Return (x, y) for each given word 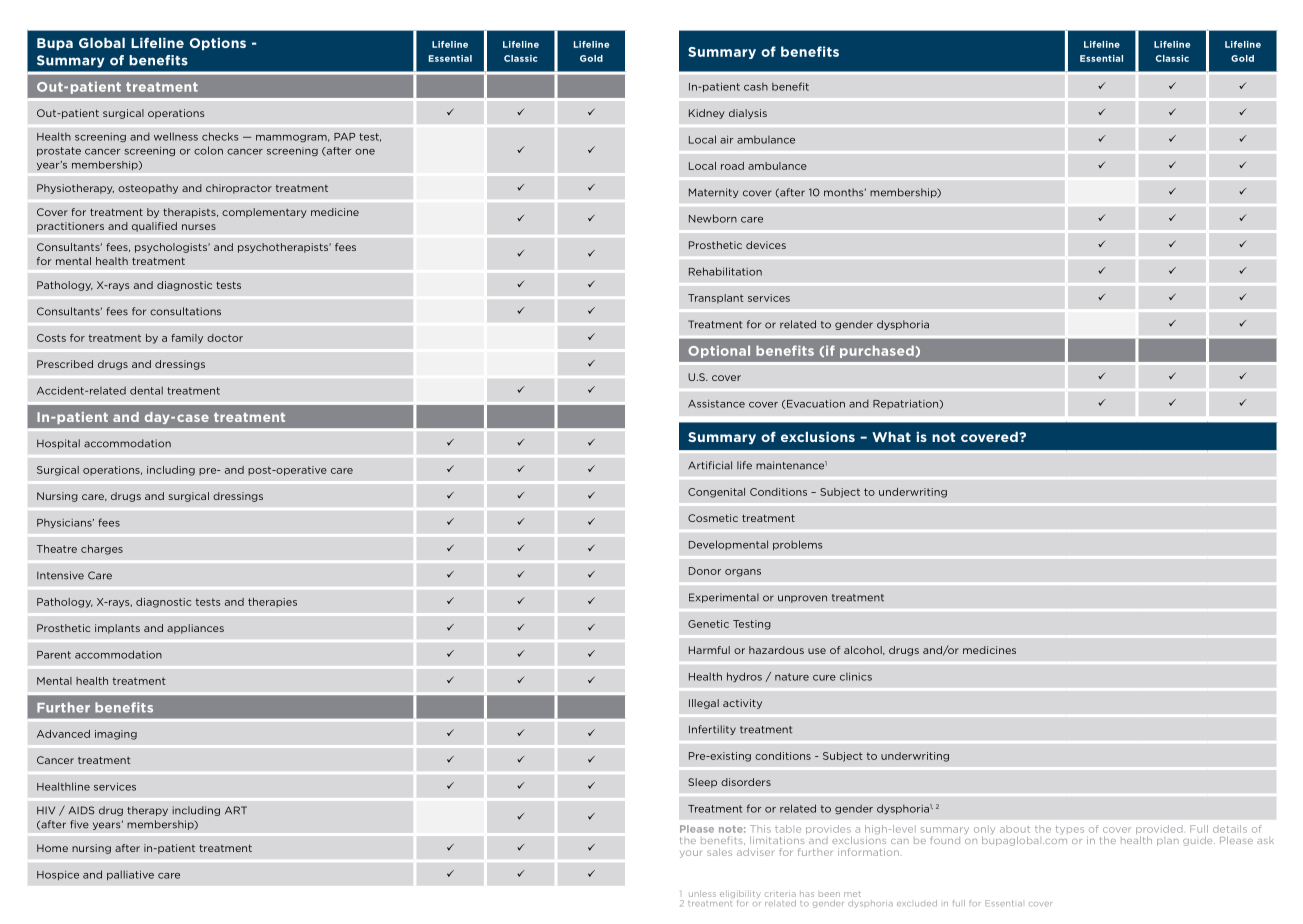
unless (702, 894)
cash (756, 86)
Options (218, 44)
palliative (130, 875)
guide (1199, 841)
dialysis (748, 114)
